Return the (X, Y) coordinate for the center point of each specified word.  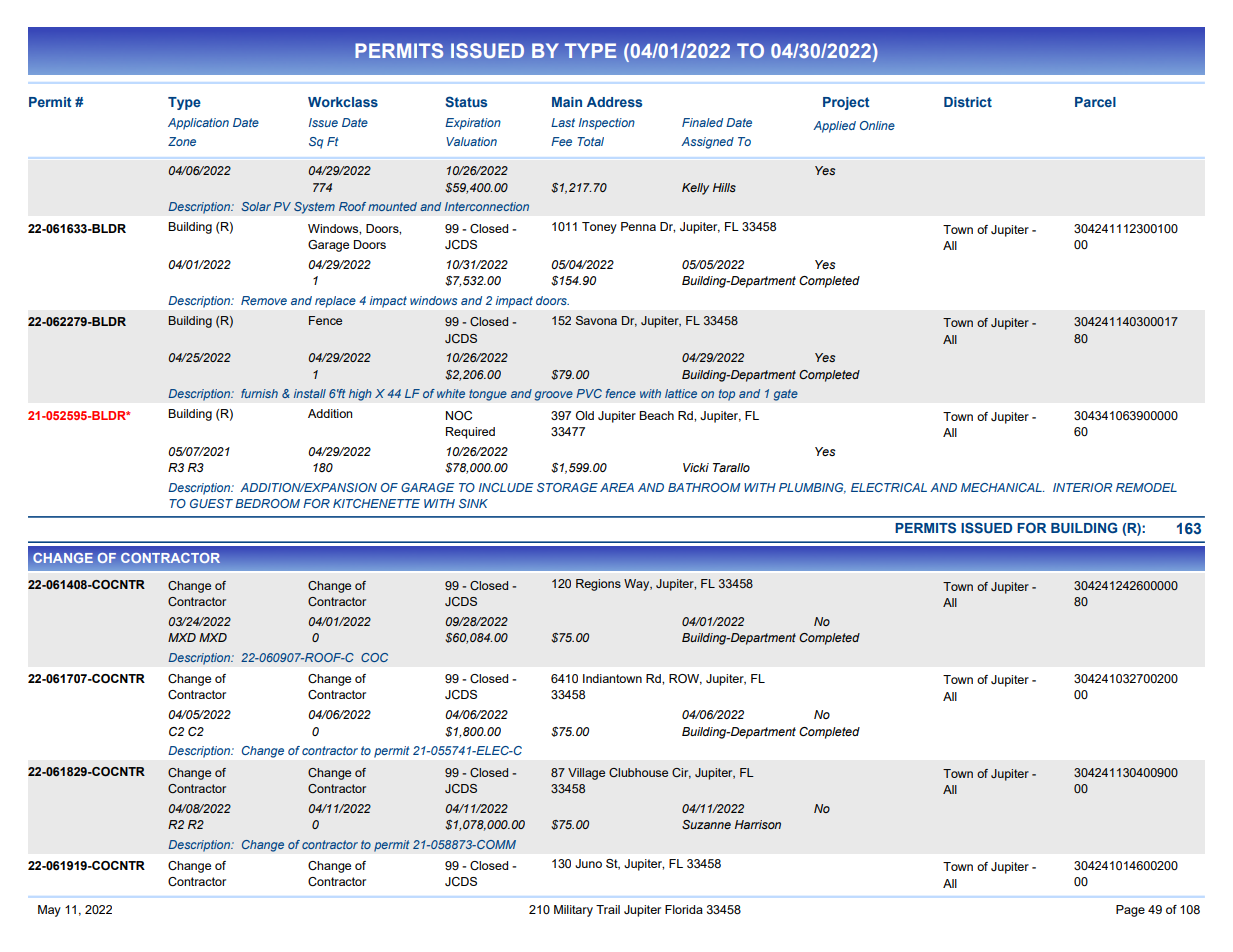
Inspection (607, 124)
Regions (598, 585)
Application (198, 124)
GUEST (211, 503)
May (49, 911)
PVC (589, 393)
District (968, 102)
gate (786, 395)
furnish (259, 393)
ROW (685, 679)
